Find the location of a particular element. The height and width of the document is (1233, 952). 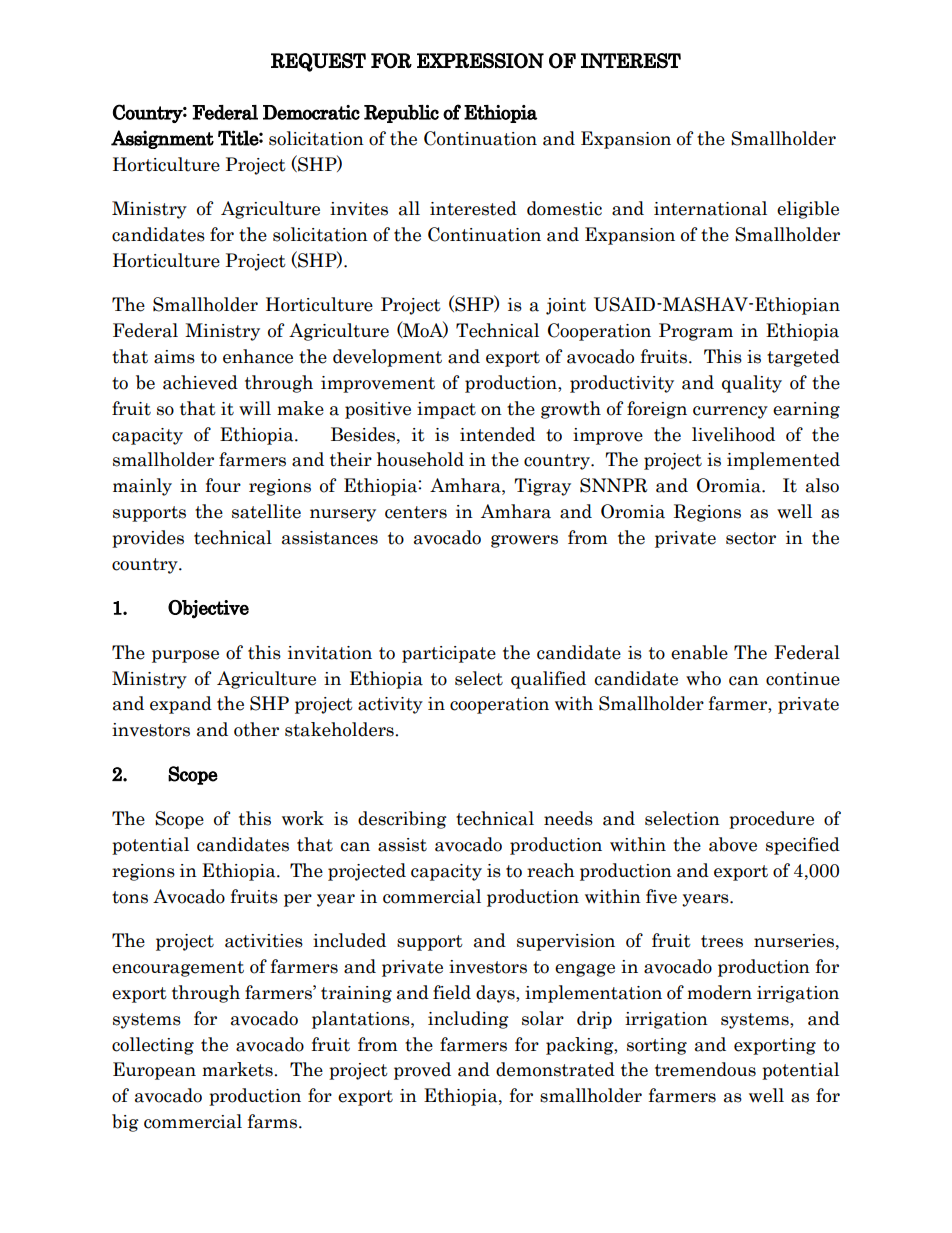

above is located at coordinates (733, 844).
